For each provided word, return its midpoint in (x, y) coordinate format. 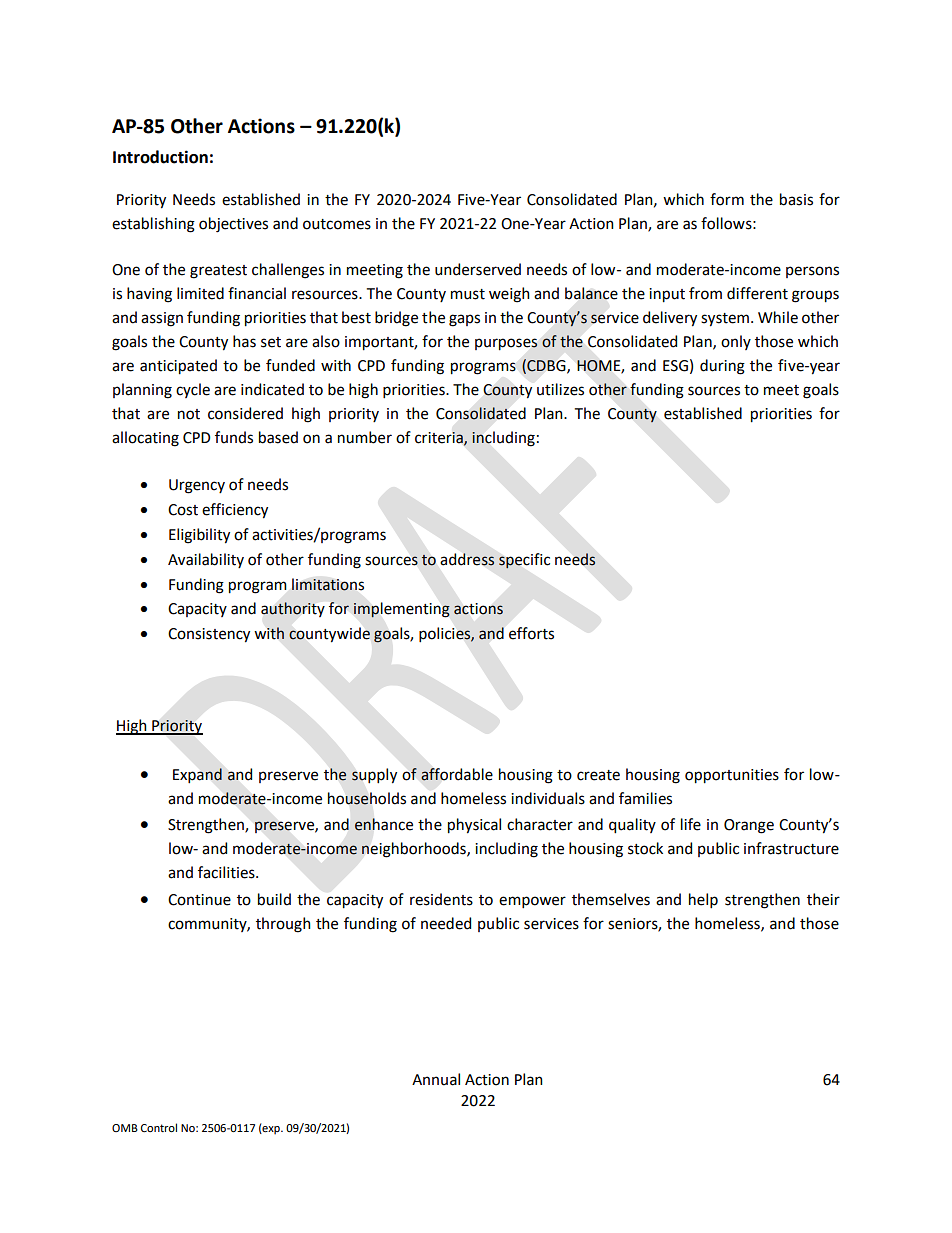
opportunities (732, 776)
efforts (531, 633)
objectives (233, 225)
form (727, 199)
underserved (478, 269)
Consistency (209, 635)
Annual (436, 1079)
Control (159, 1127)
